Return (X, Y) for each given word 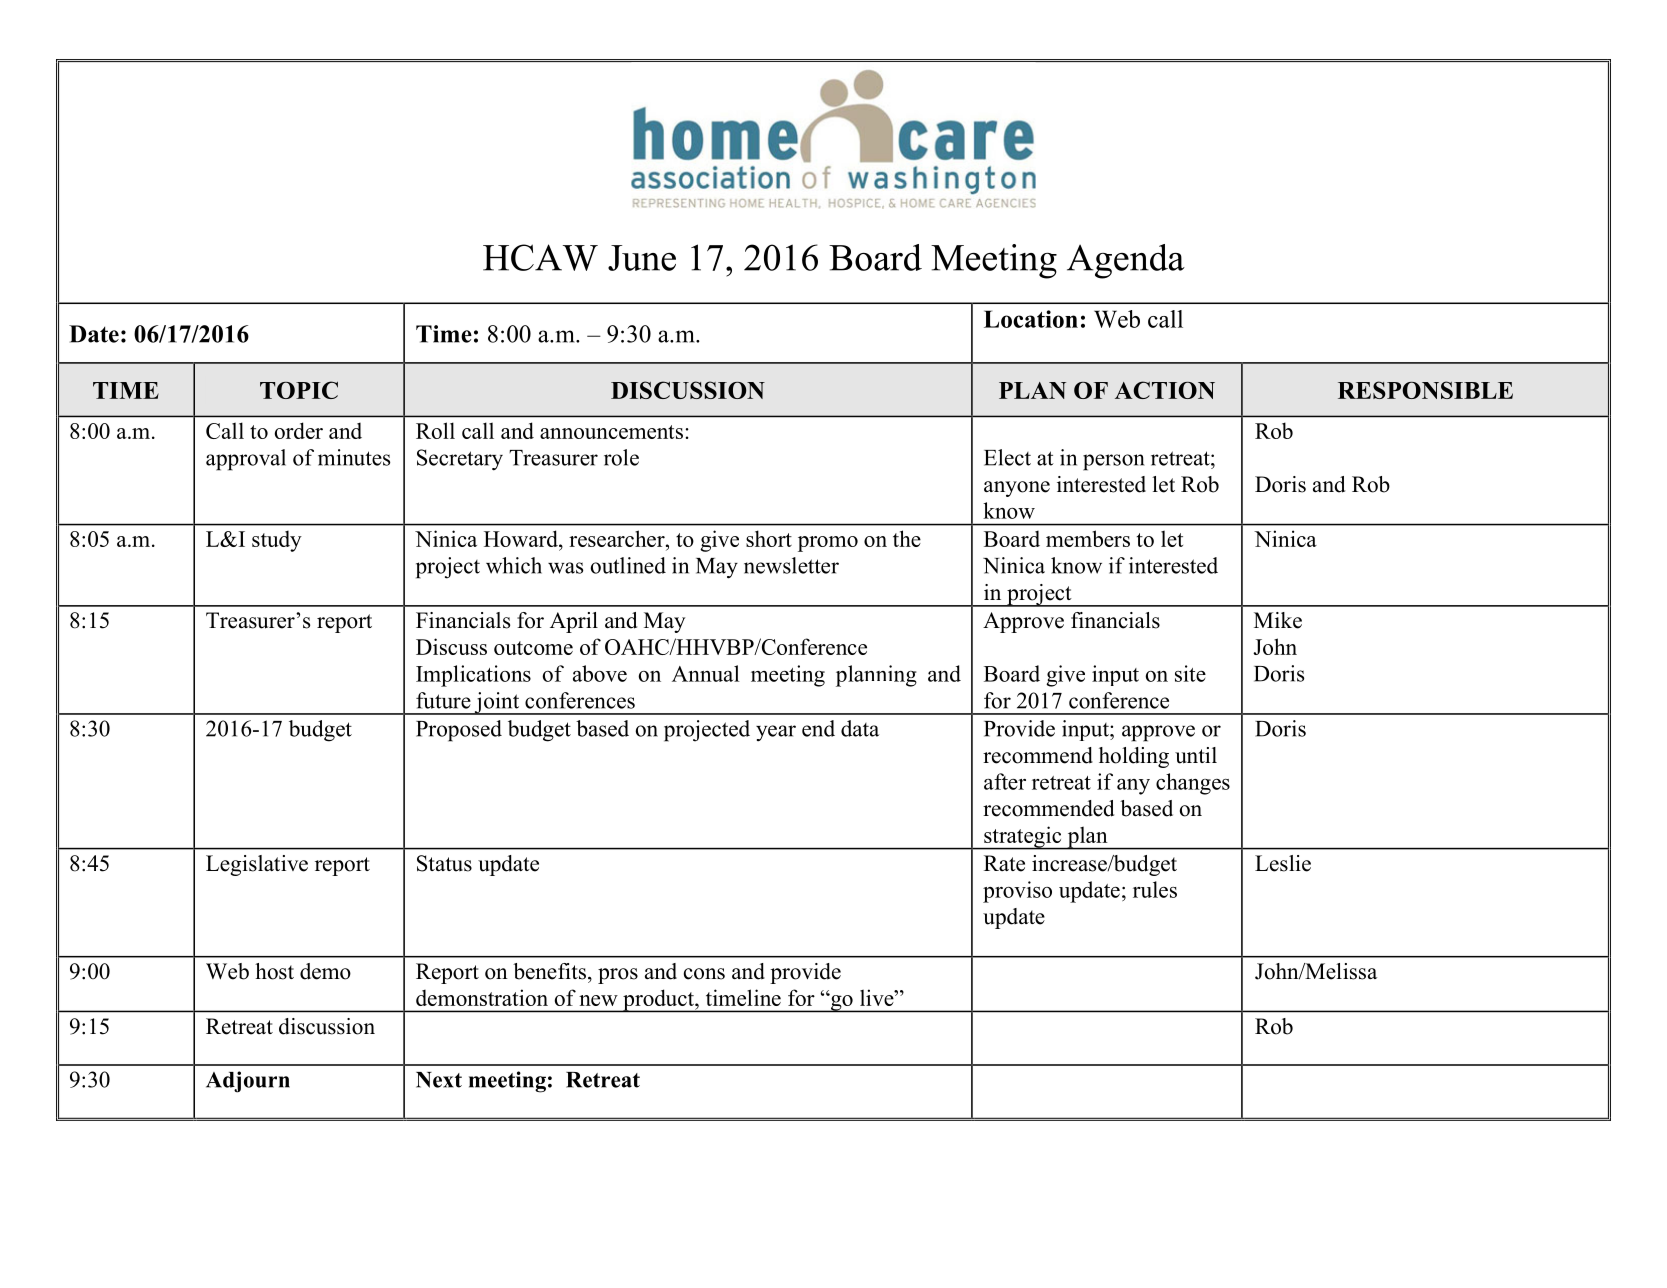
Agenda (1126, 261)
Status (444, 863)
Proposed (459, 731)
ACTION (1165, 390)
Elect (1007, 457)
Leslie (1283, 863)
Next (439, 1080)
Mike (1278, 620)
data (860, 728)
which (514, 565)
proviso (1017, 892)
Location (1031, 319)
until (1196, 755)
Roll (435, 430)
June (642, 258)
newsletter (791, 565)
